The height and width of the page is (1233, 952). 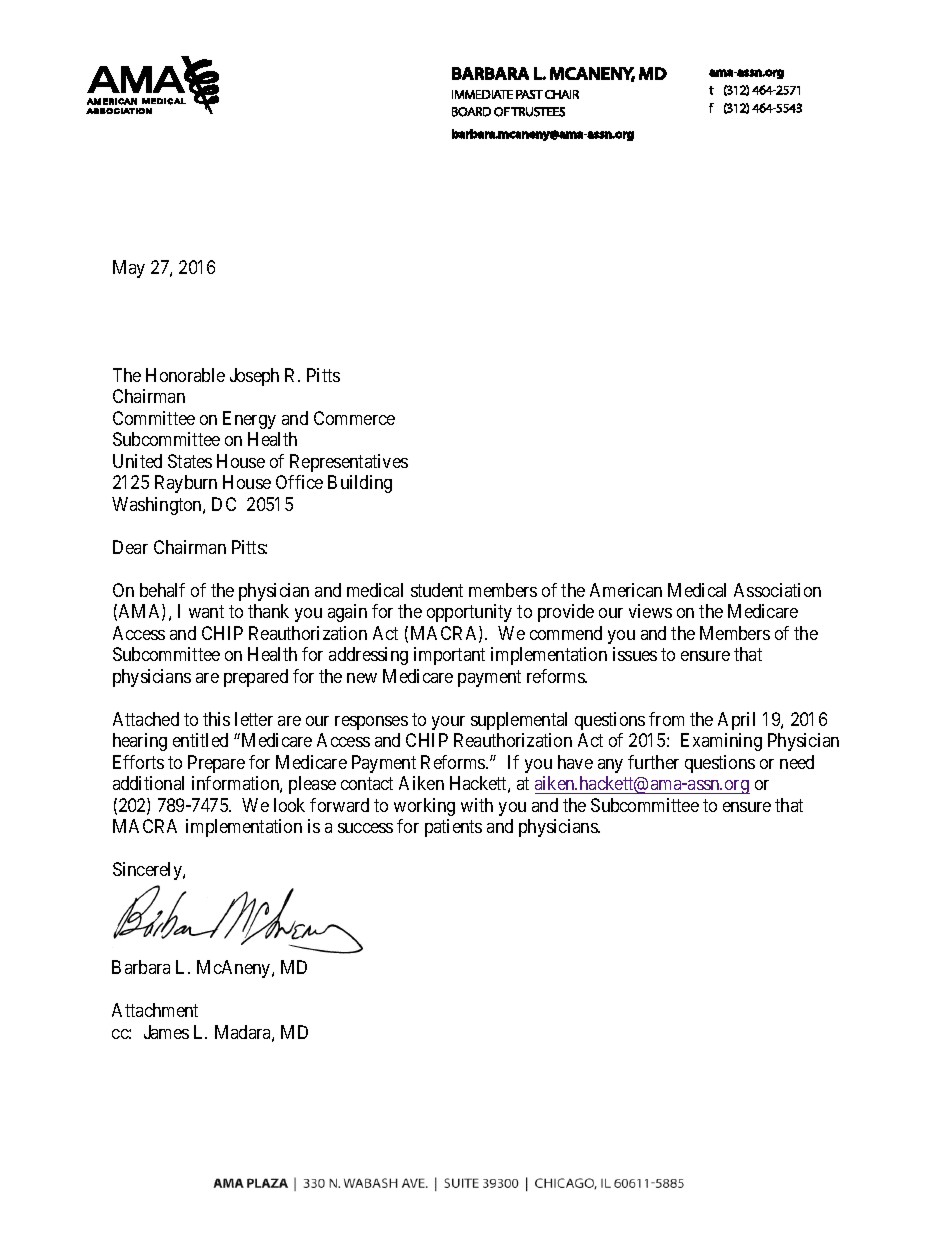 What do you see at coordinates (166, 1032) in the page?
I see `James` at bounding box center [166, 1032].
